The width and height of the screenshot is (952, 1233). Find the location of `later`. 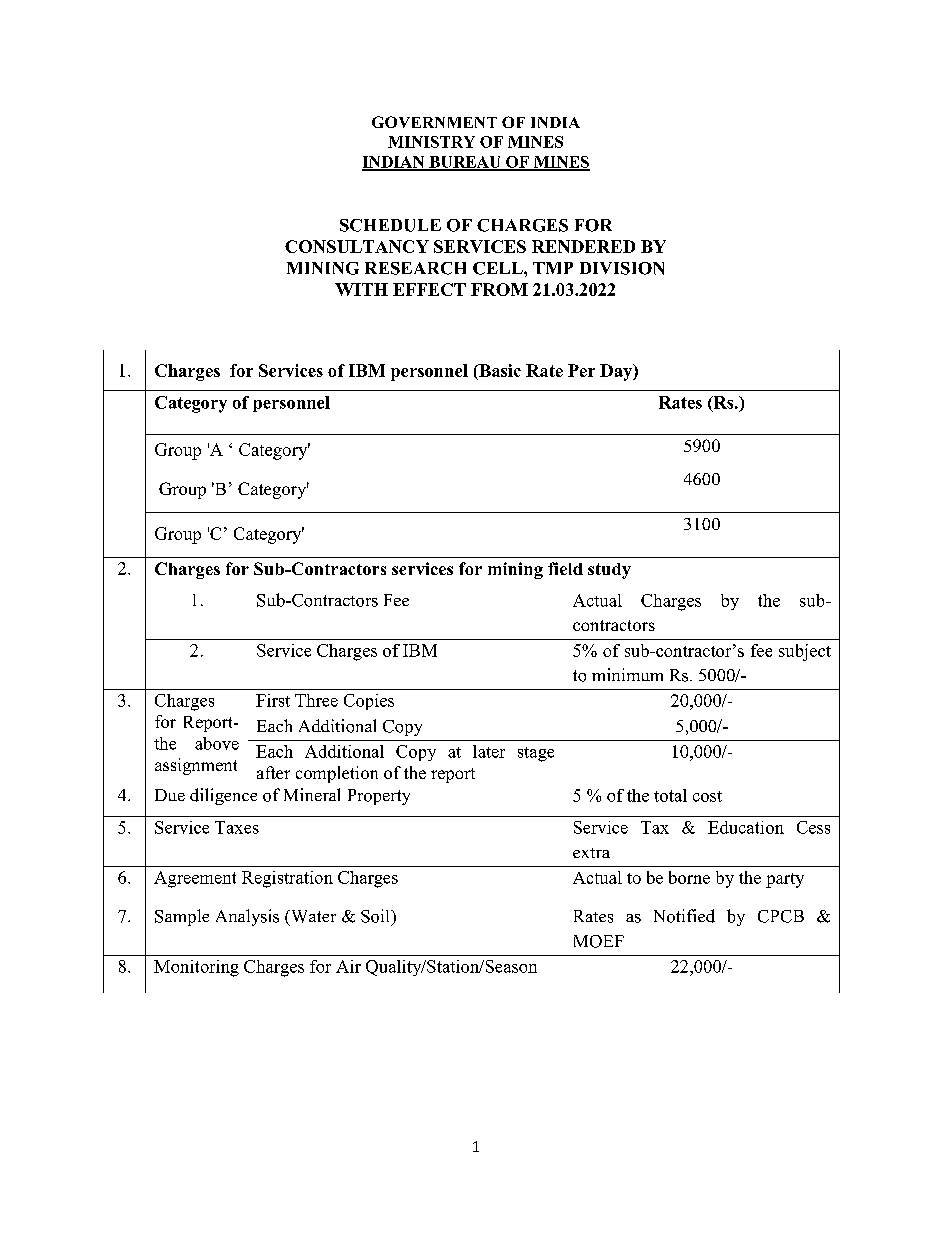

later is located at coordinates (489, 751).
